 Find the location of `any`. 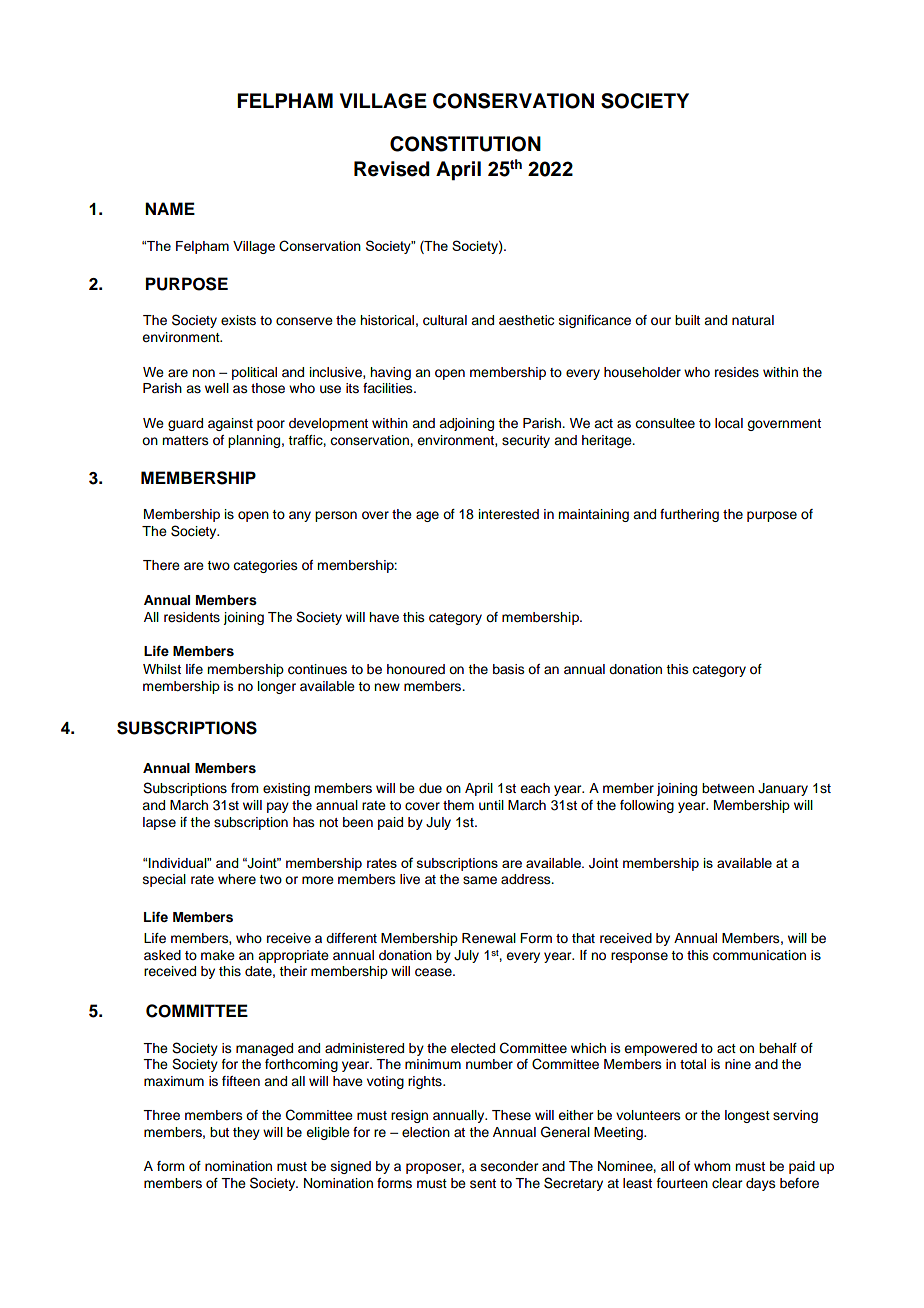

any is located at coordinates (300, 516).
